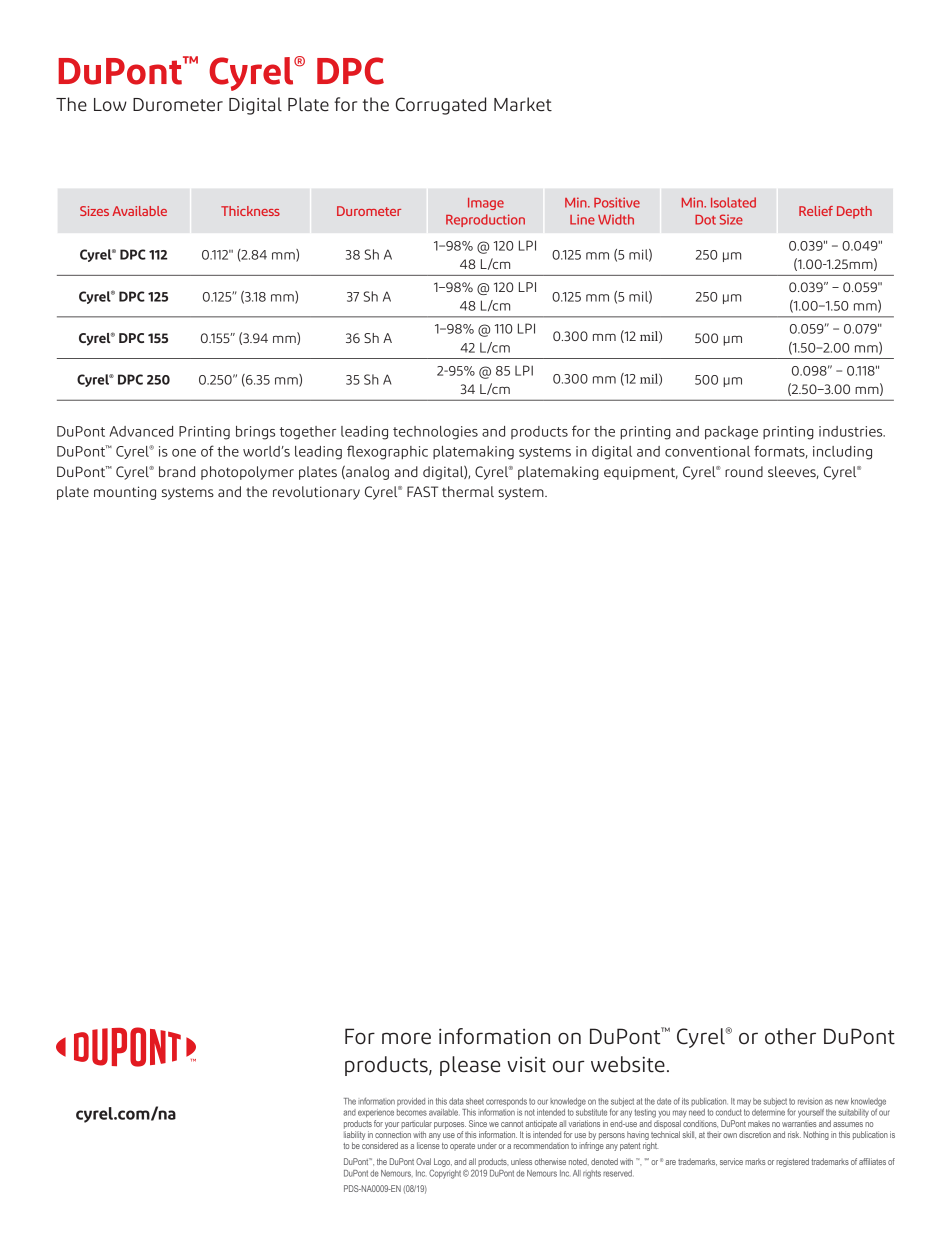 The image size is (952, 1233). Describe the element at coordinates (523, 104) in the page. I see `Market` at that location.
